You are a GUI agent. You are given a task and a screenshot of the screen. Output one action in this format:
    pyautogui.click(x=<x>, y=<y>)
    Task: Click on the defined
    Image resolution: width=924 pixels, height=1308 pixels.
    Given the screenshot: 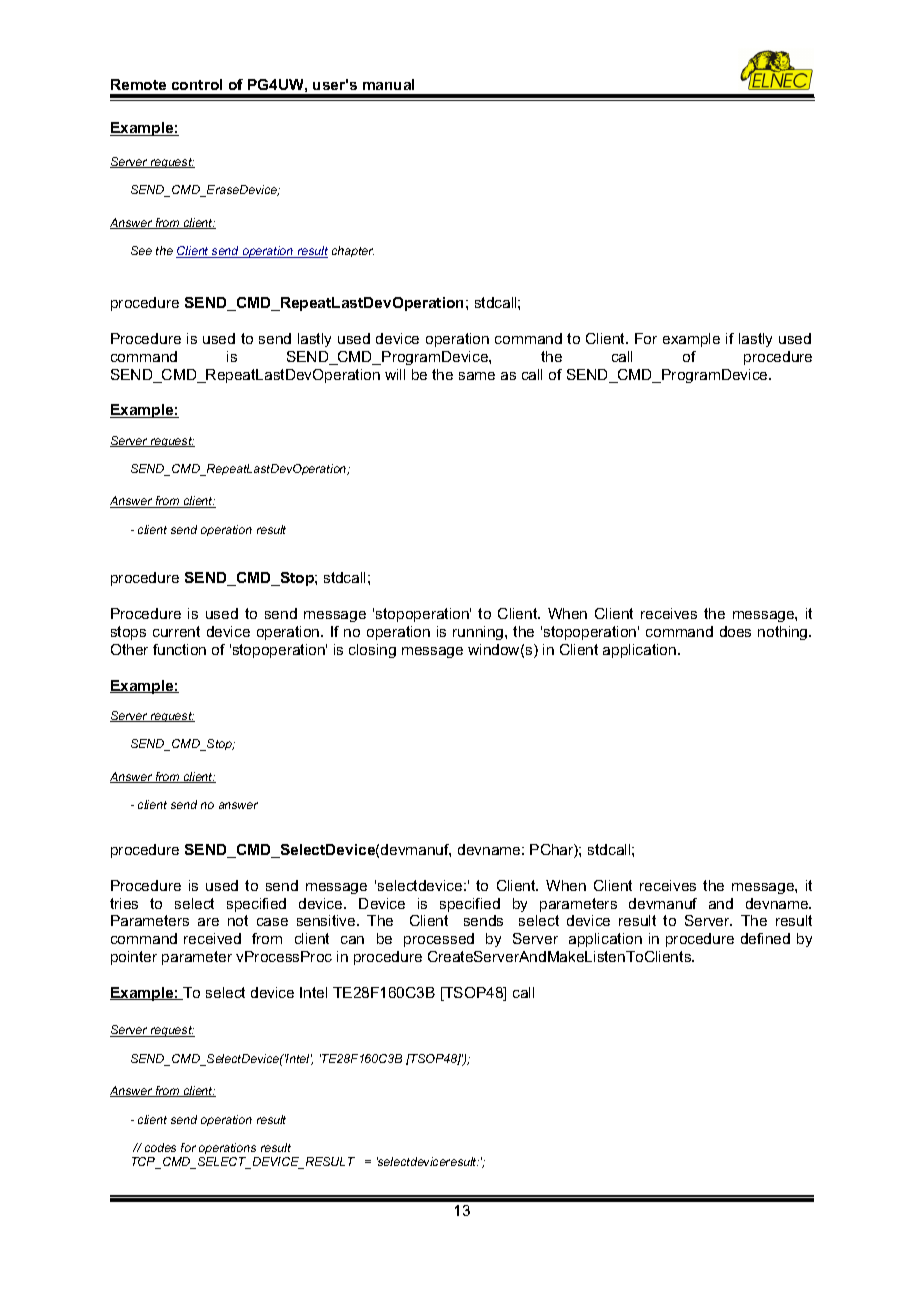 What is the action you would take?
    pyautogui.click(x=765, y=938)
